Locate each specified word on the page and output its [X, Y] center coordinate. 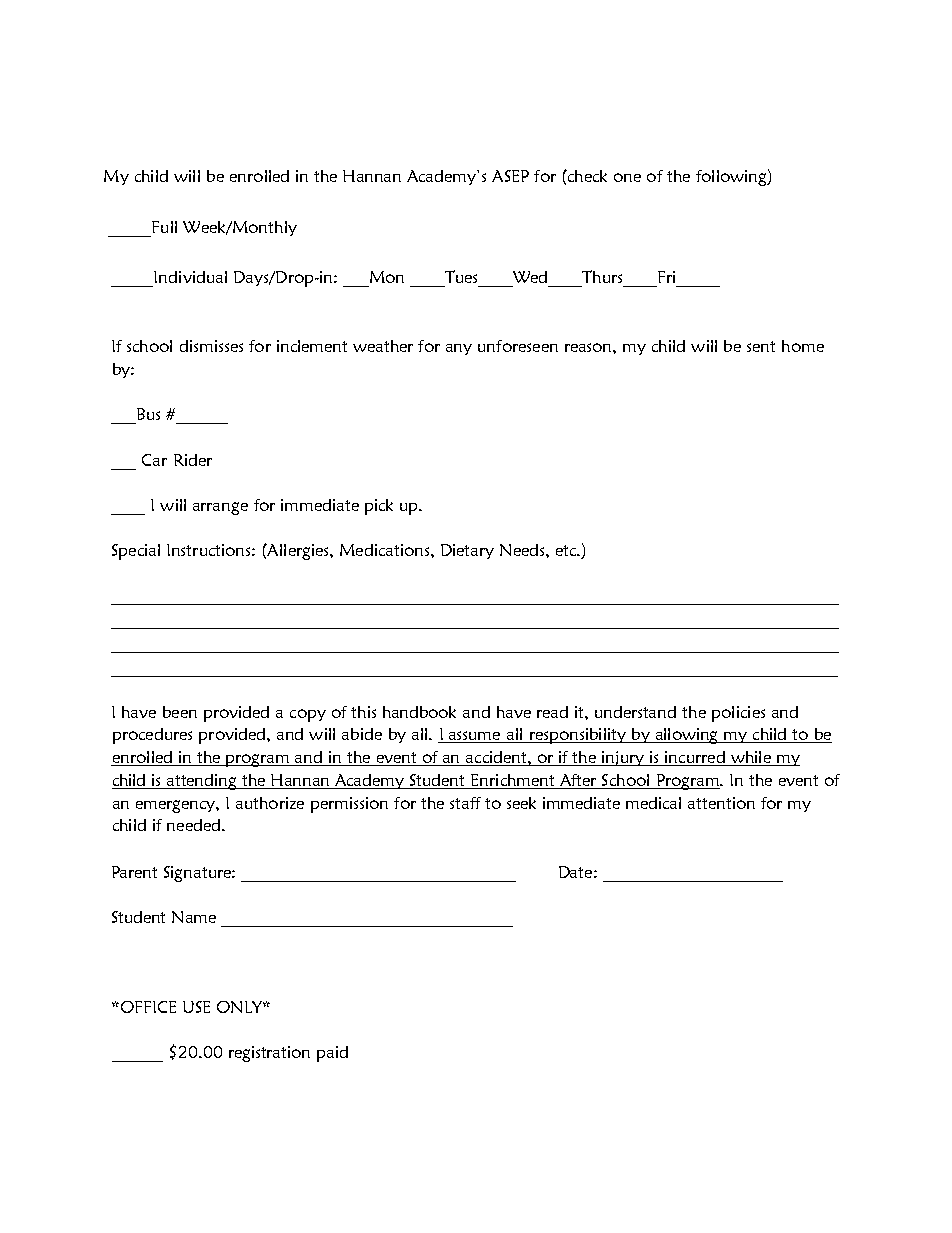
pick [379, 507]
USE [196, 1007]
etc [567, 550]
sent [761, 346]
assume [475, 737]
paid [332, 1054]
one [627, 177]
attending [203, 782]
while [750, 758]
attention [721, 803]
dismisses [211, 346]
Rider [193, 460]
